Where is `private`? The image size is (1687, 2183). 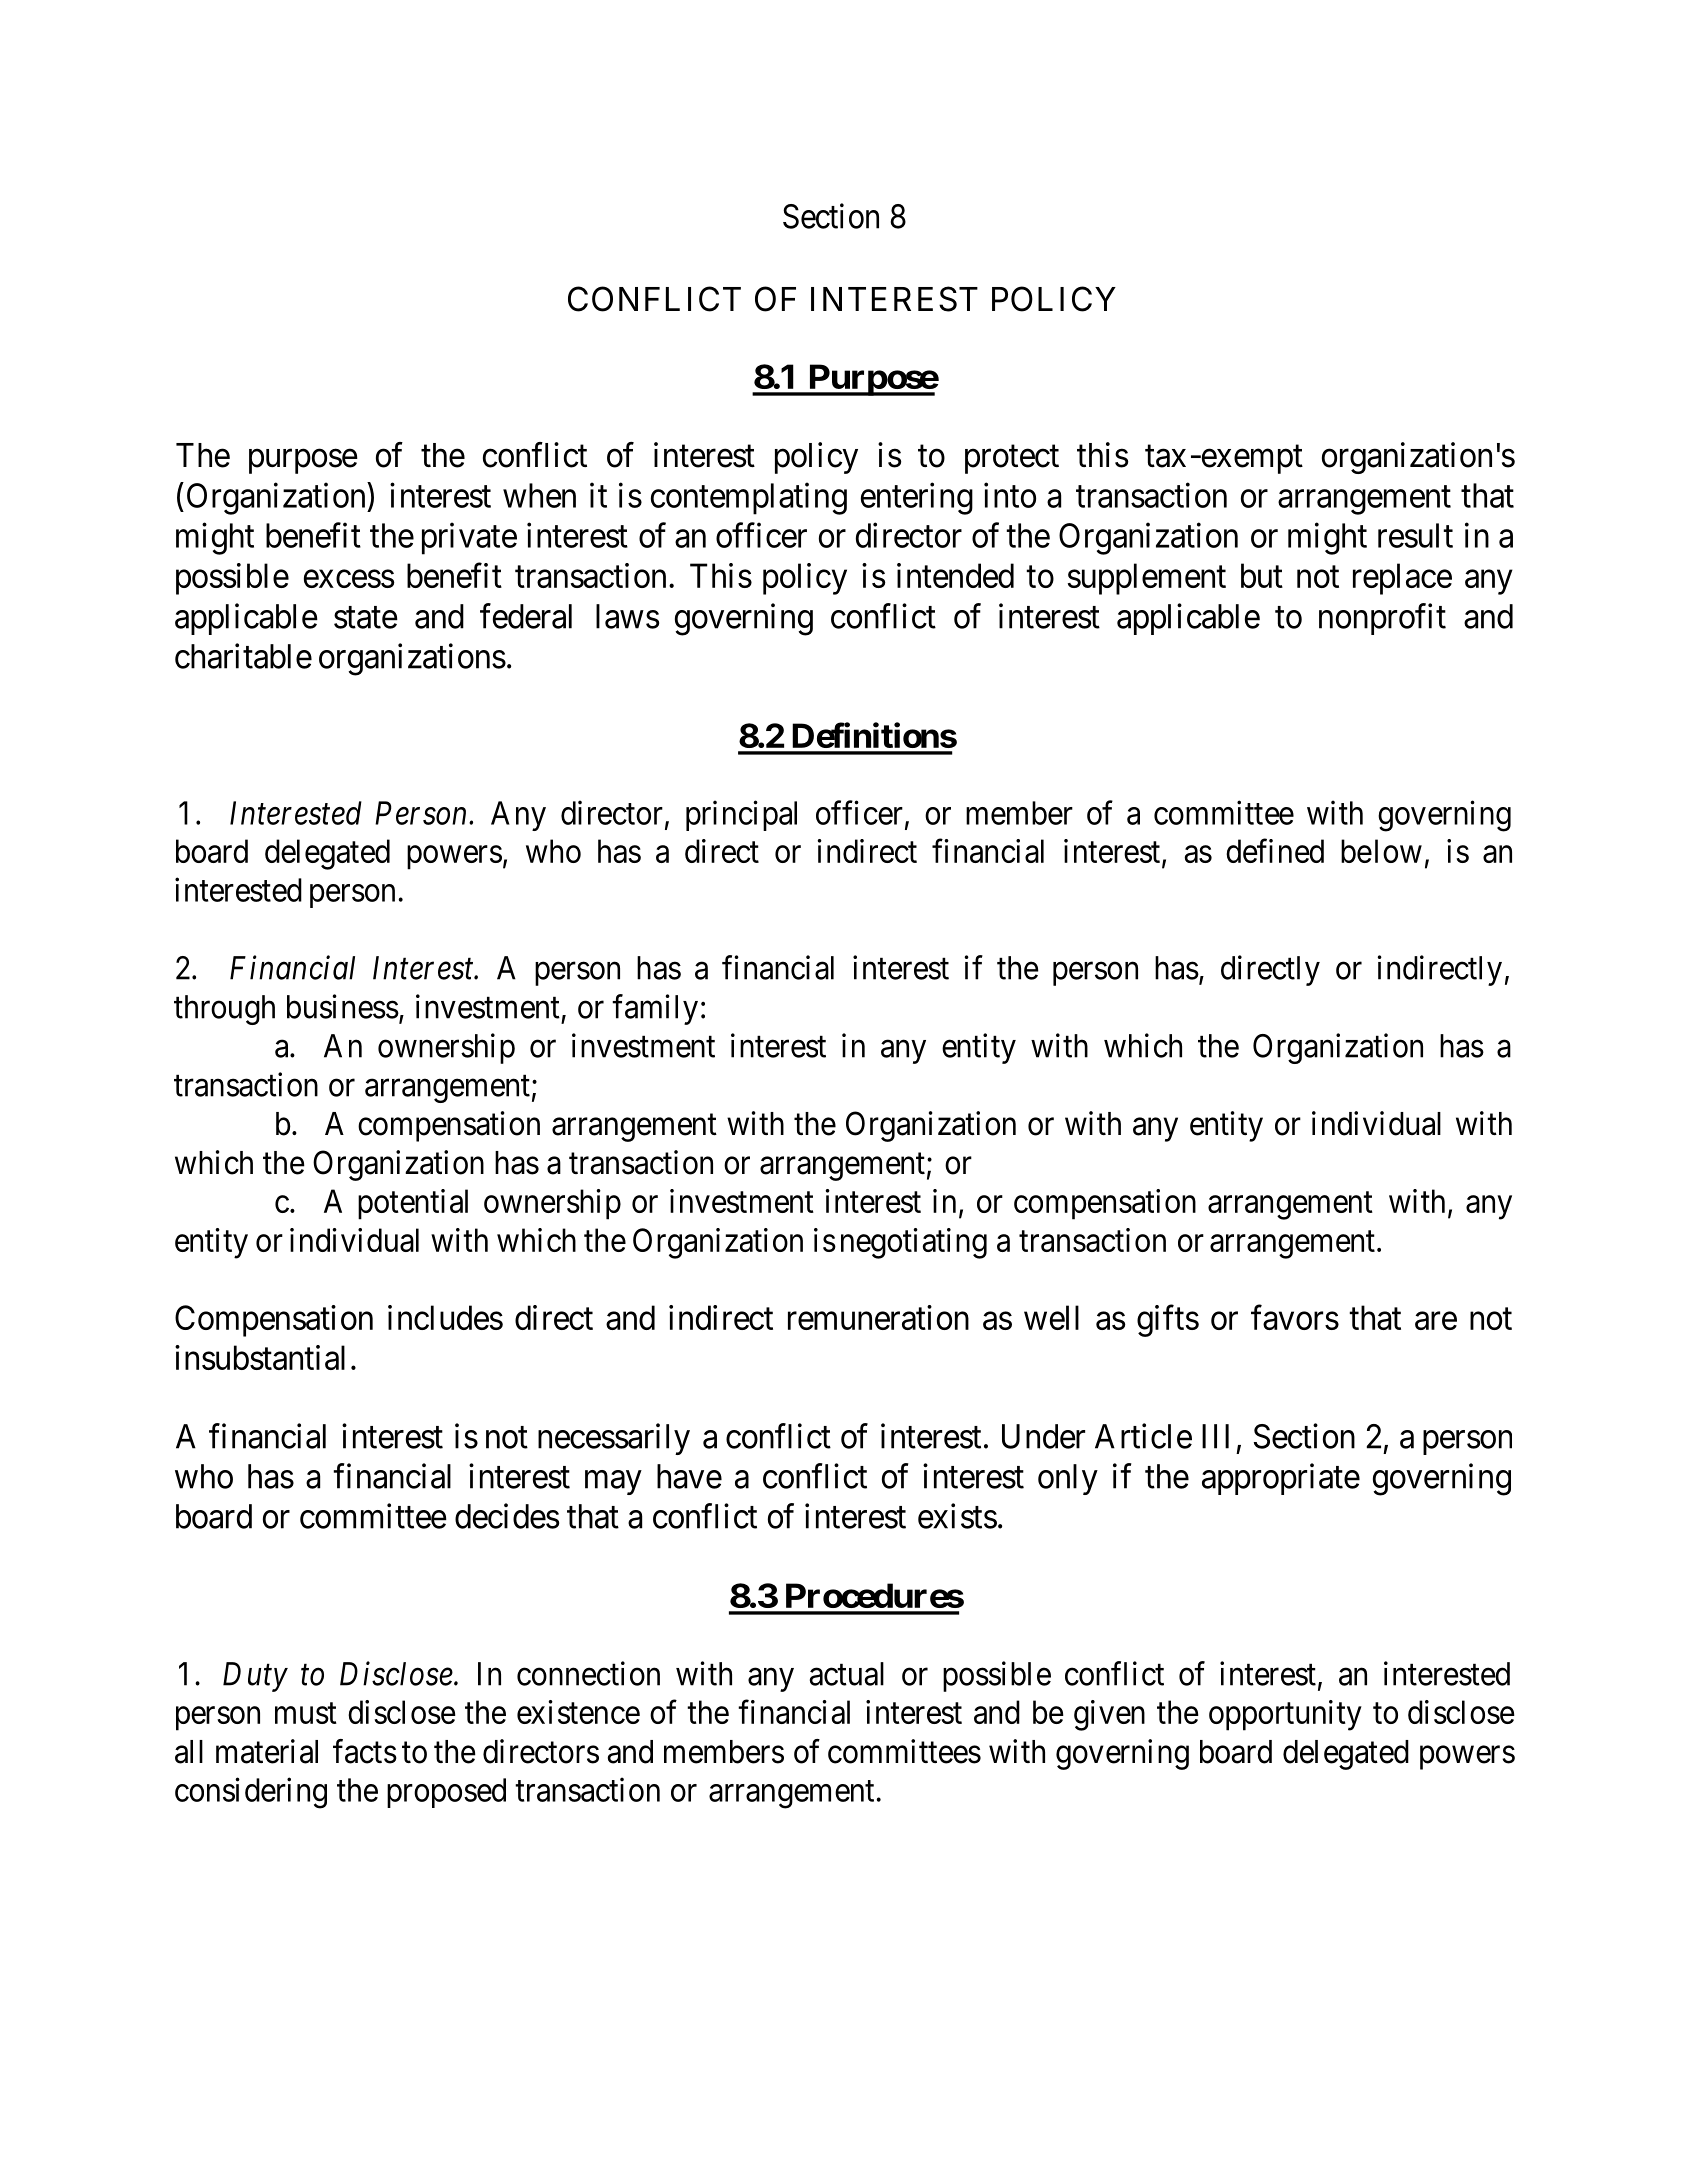
private is located at coordinates (469, 538).
